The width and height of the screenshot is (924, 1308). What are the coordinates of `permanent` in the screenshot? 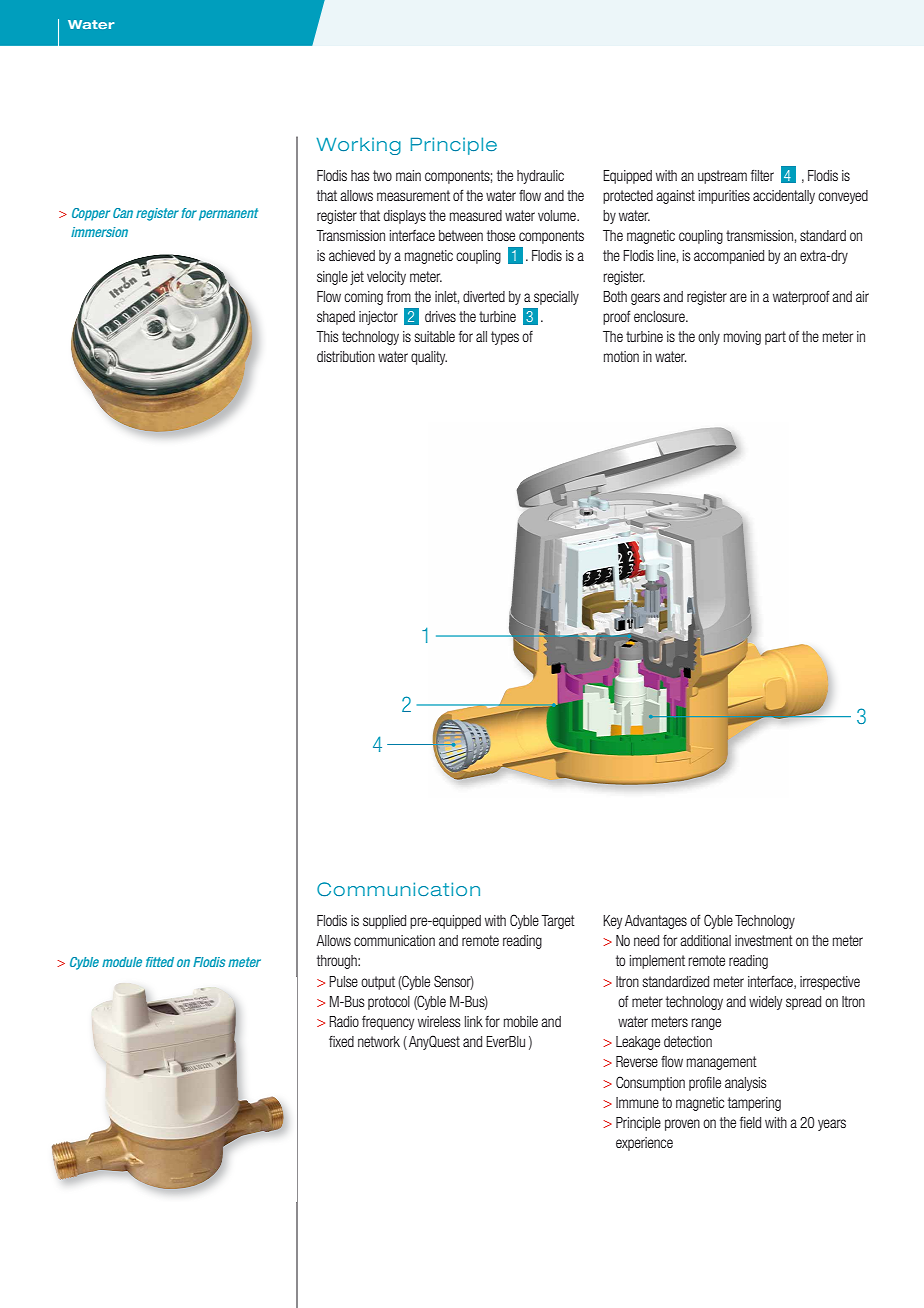 It's located at (228, 214).
